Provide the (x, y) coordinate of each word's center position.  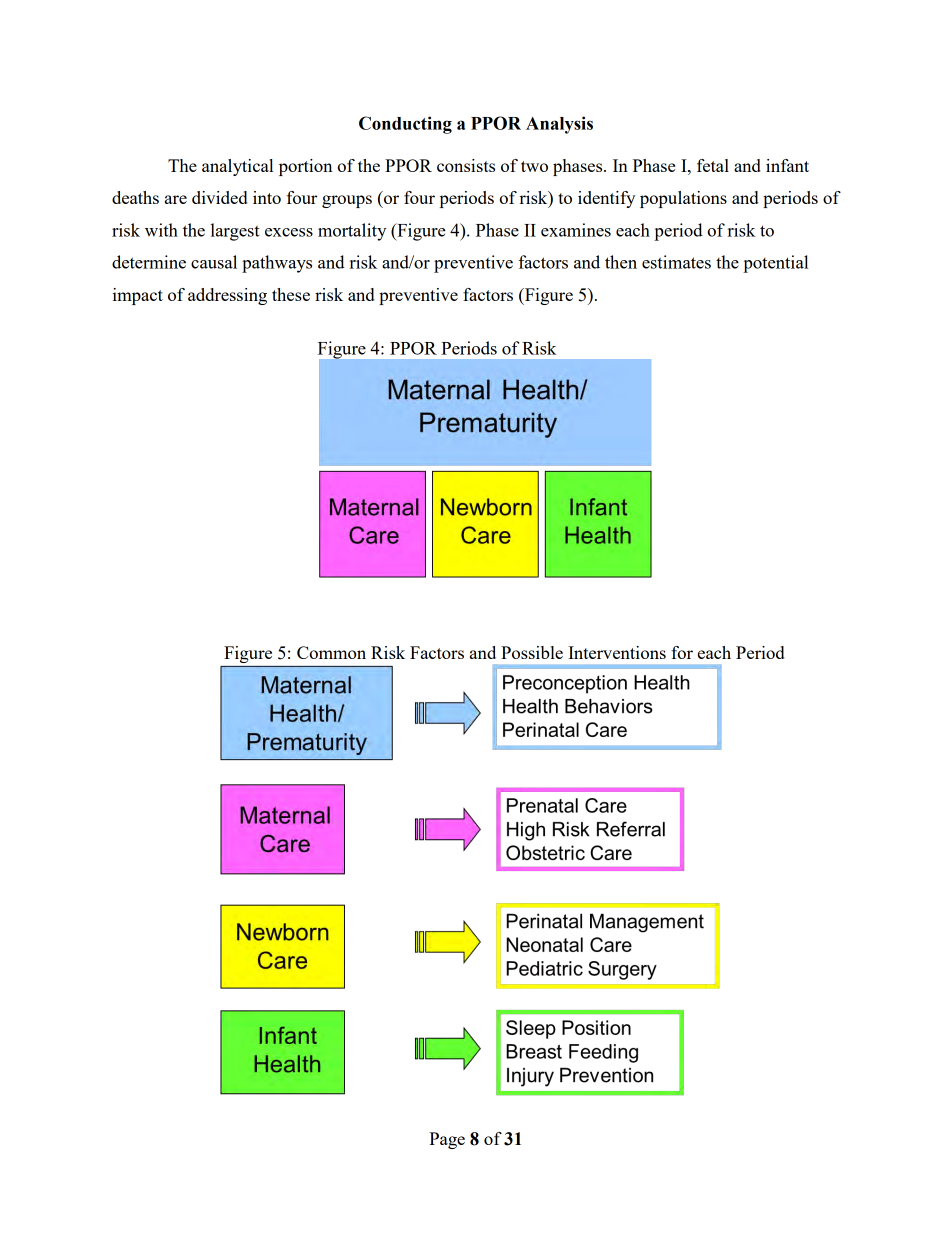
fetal (713, 165)
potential (775, 264)
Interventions (617, 652)
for (682, 652)
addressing (227, 296)
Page (447, 1140)
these (291, 294)
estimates (676, 262)
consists (466, 165)
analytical (237, 167)
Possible (532, 652)
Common (331, 652)
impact (138, 296)
